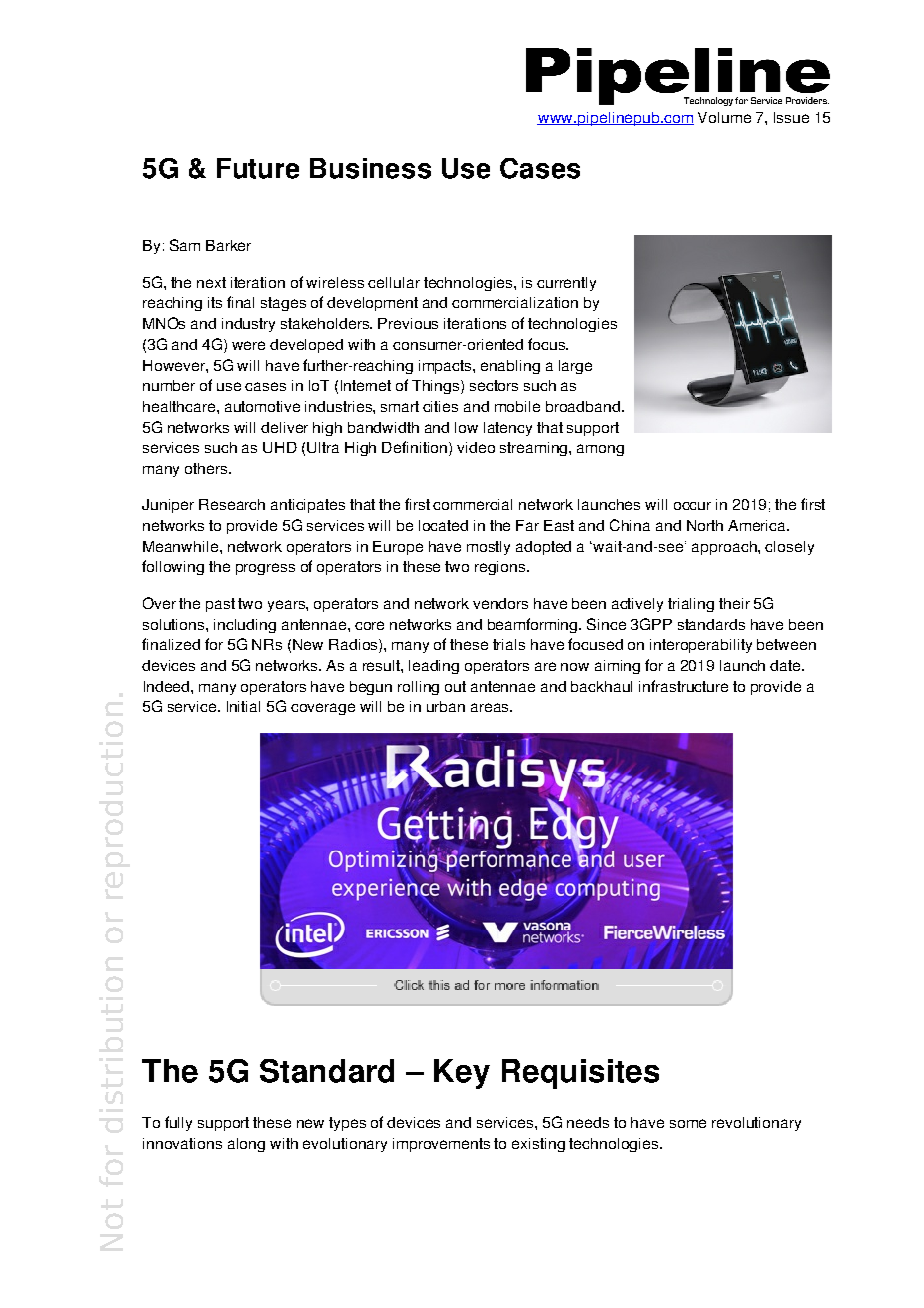 Image resolution: width=924 pixels, height=1308 pixels. What do you see at coordinates (688, 1123) in the screenshot?
I see `some` at bounding box center [688, 1123].
